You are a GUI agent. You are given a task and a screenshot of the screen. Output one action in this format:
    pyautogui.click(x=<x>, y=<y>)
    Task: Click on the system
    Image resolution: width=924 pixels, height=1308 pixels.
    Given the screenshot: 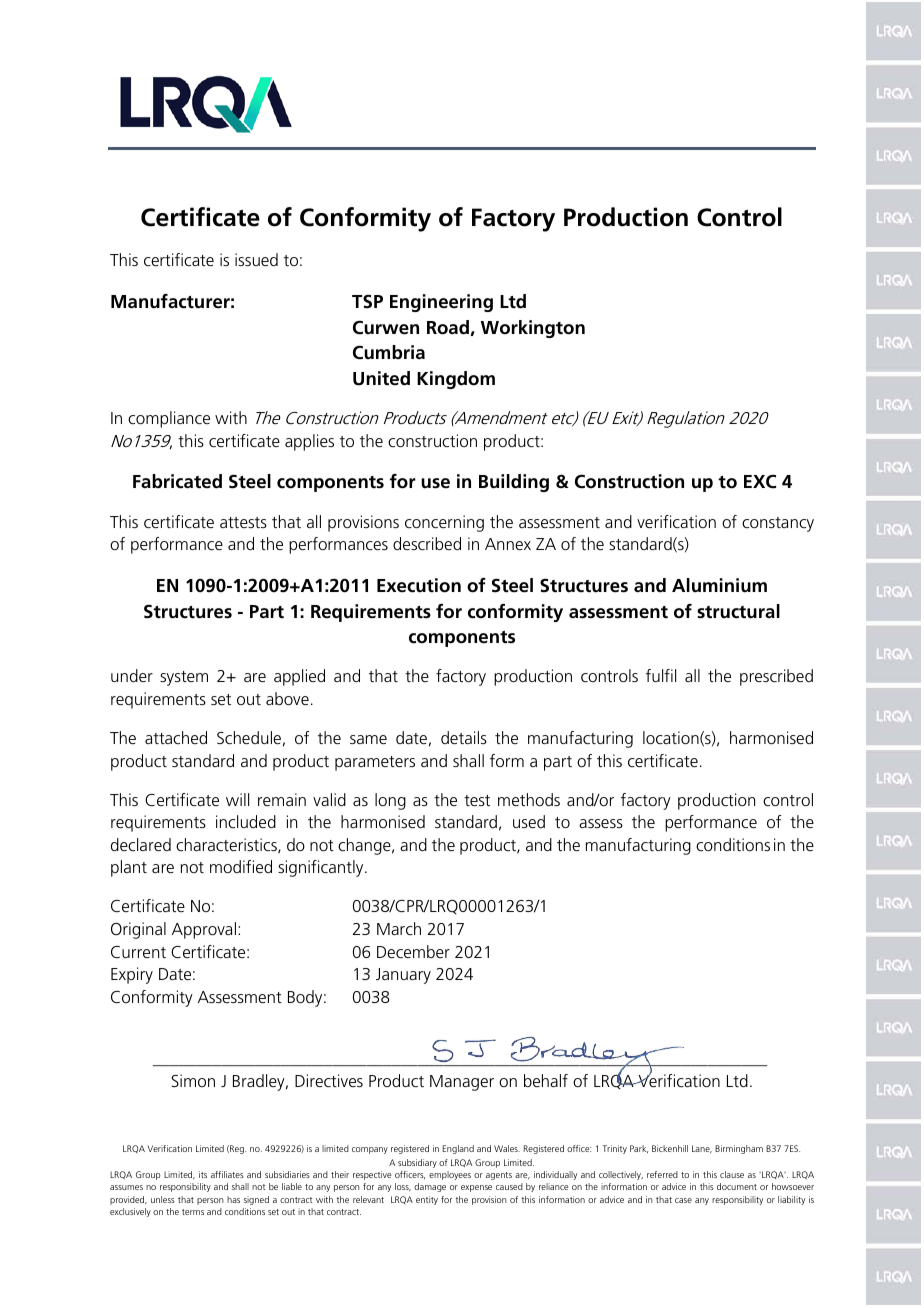 What is the action you would take?
    pyautogui.click(x=184, y=678)
